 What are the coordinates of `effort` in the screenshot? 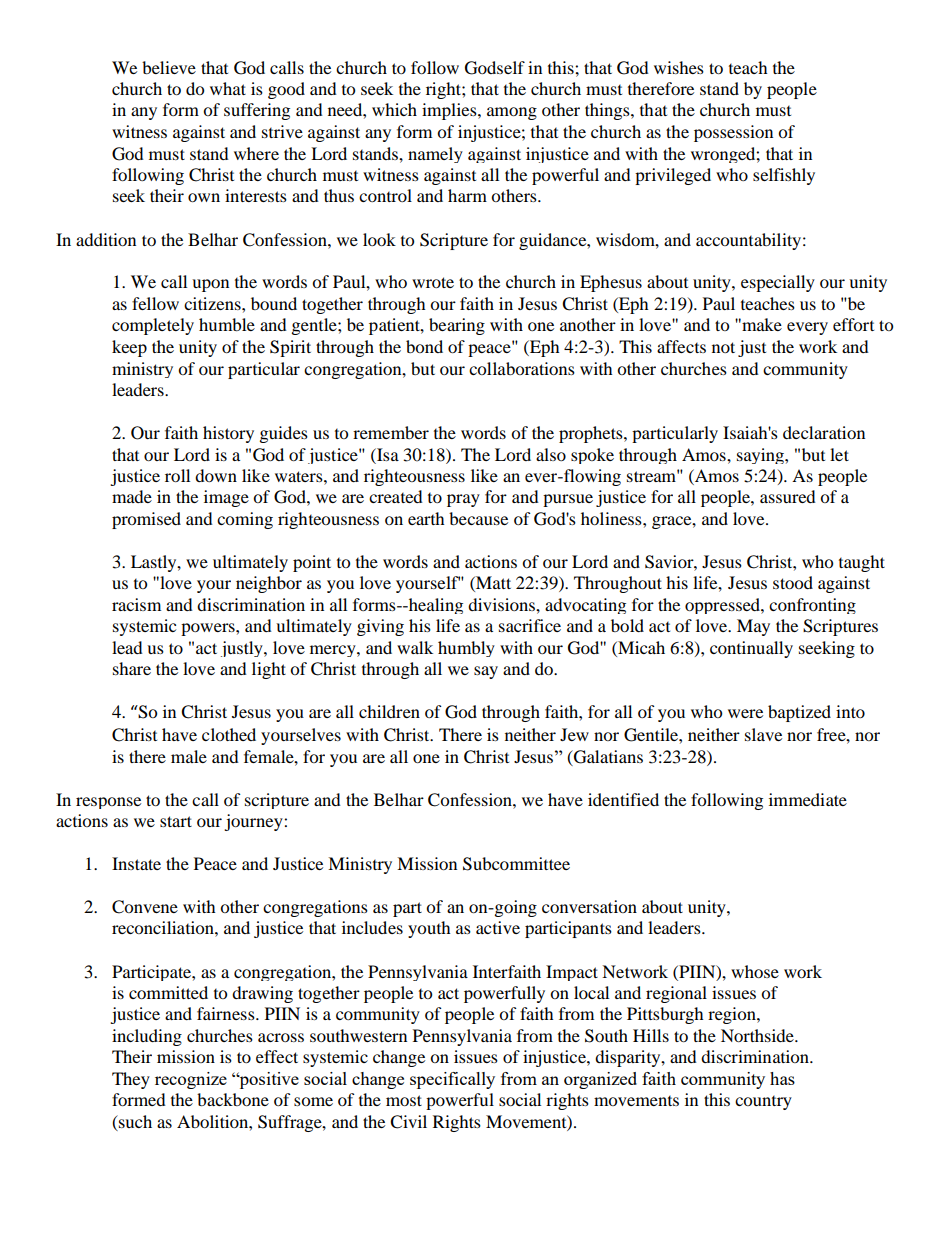 It's located at (853, 324).
